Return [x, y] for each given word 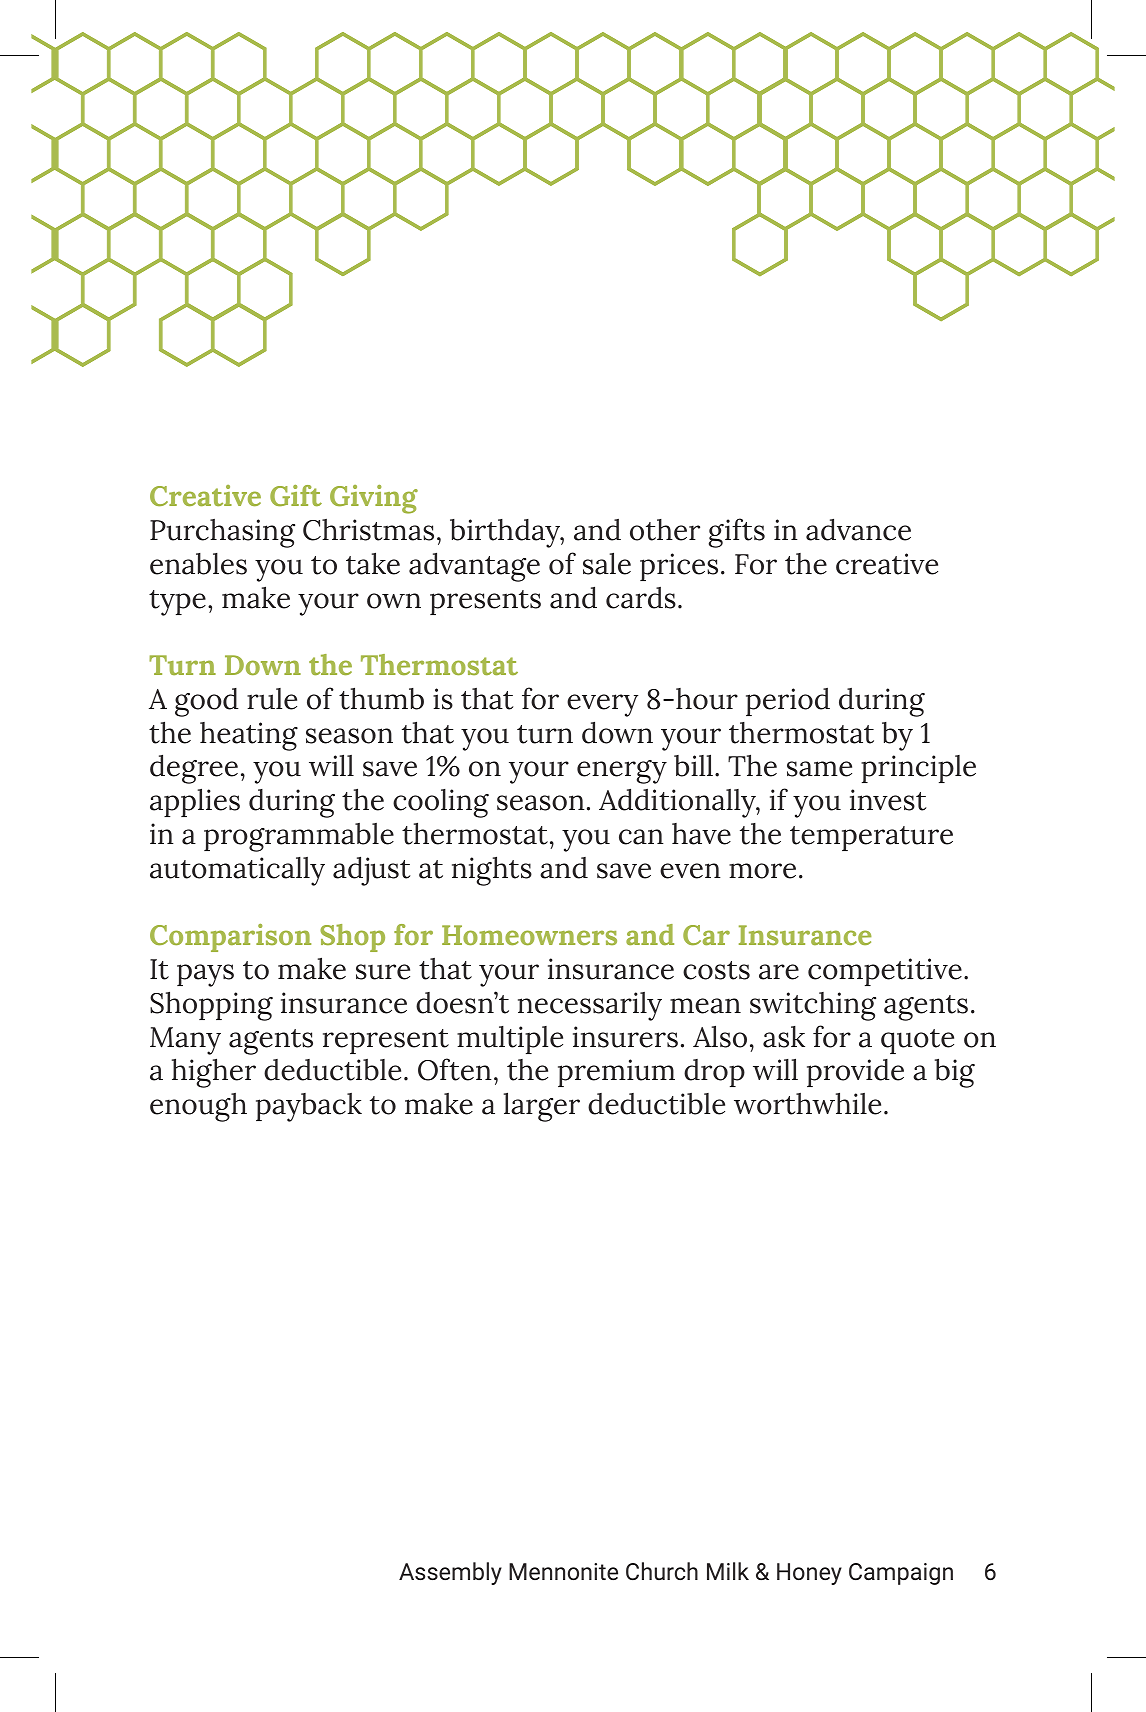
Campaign [901, 1574]
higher [214, 1073]
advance [858, 529]
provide [855, 1073]
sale [607, 563]
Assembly [450, 1573]
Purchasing [222, 533]
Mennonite [563, 1571]
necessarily [590, 1006]
